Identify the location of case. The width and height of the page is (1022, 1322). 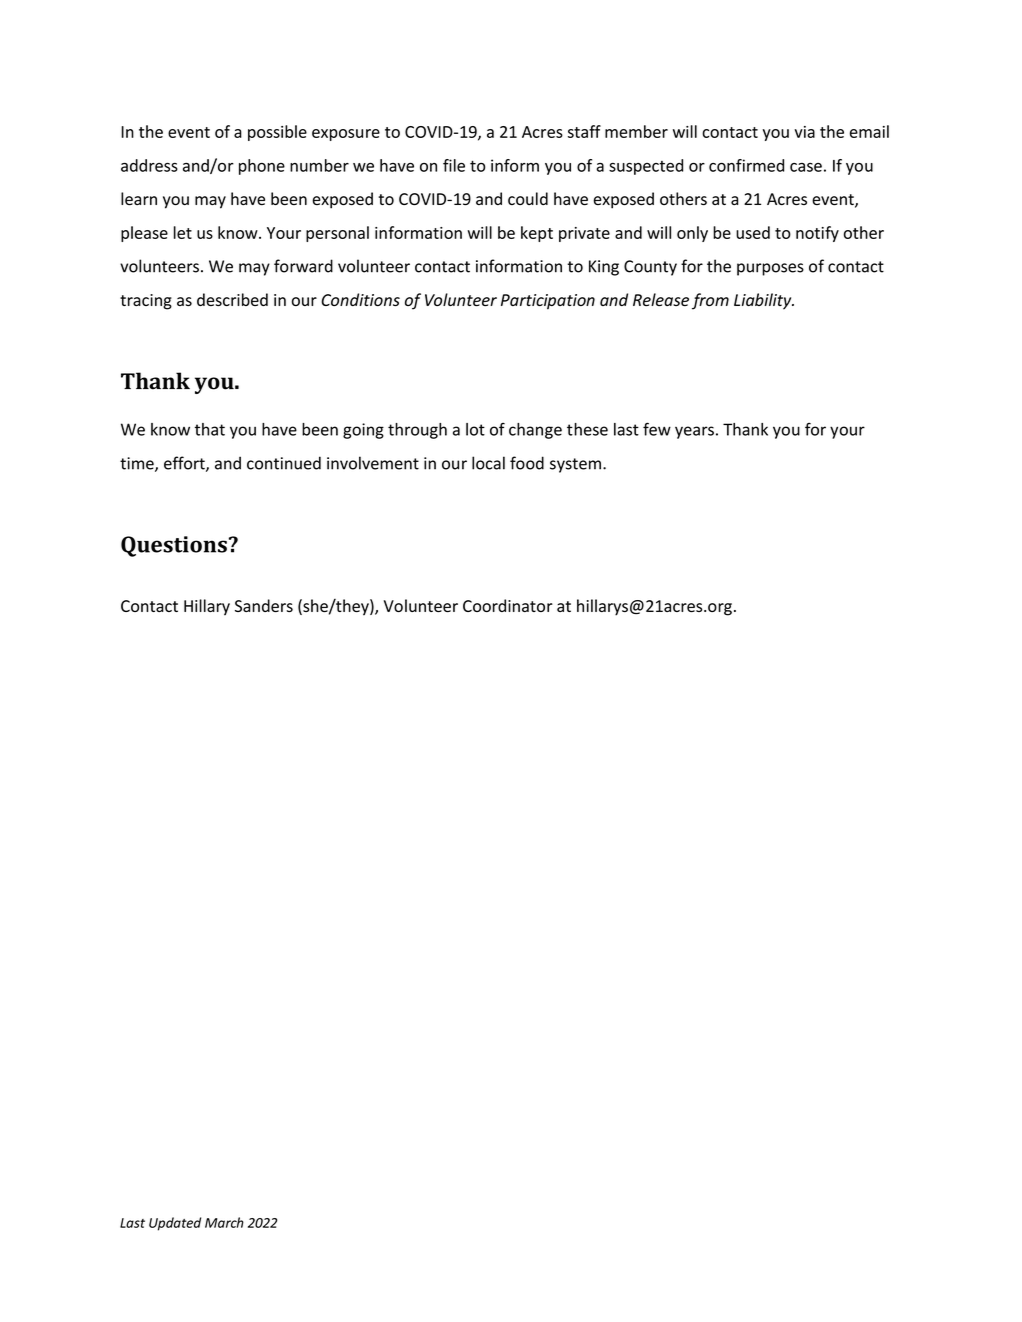
(806, 167).
